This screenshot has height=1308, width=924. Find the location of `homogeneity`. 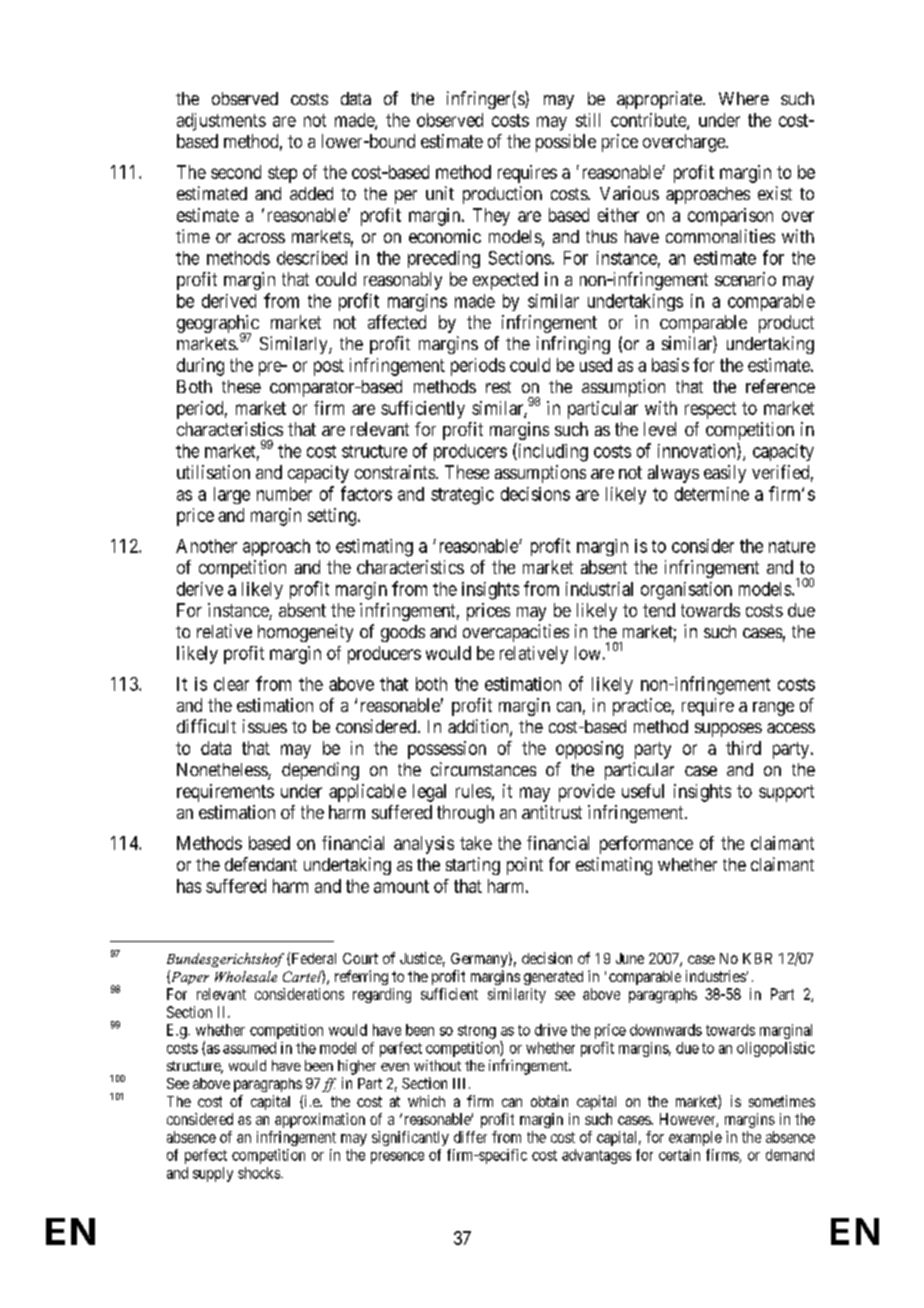

homogeneity is located at coordinates (305, 633).
